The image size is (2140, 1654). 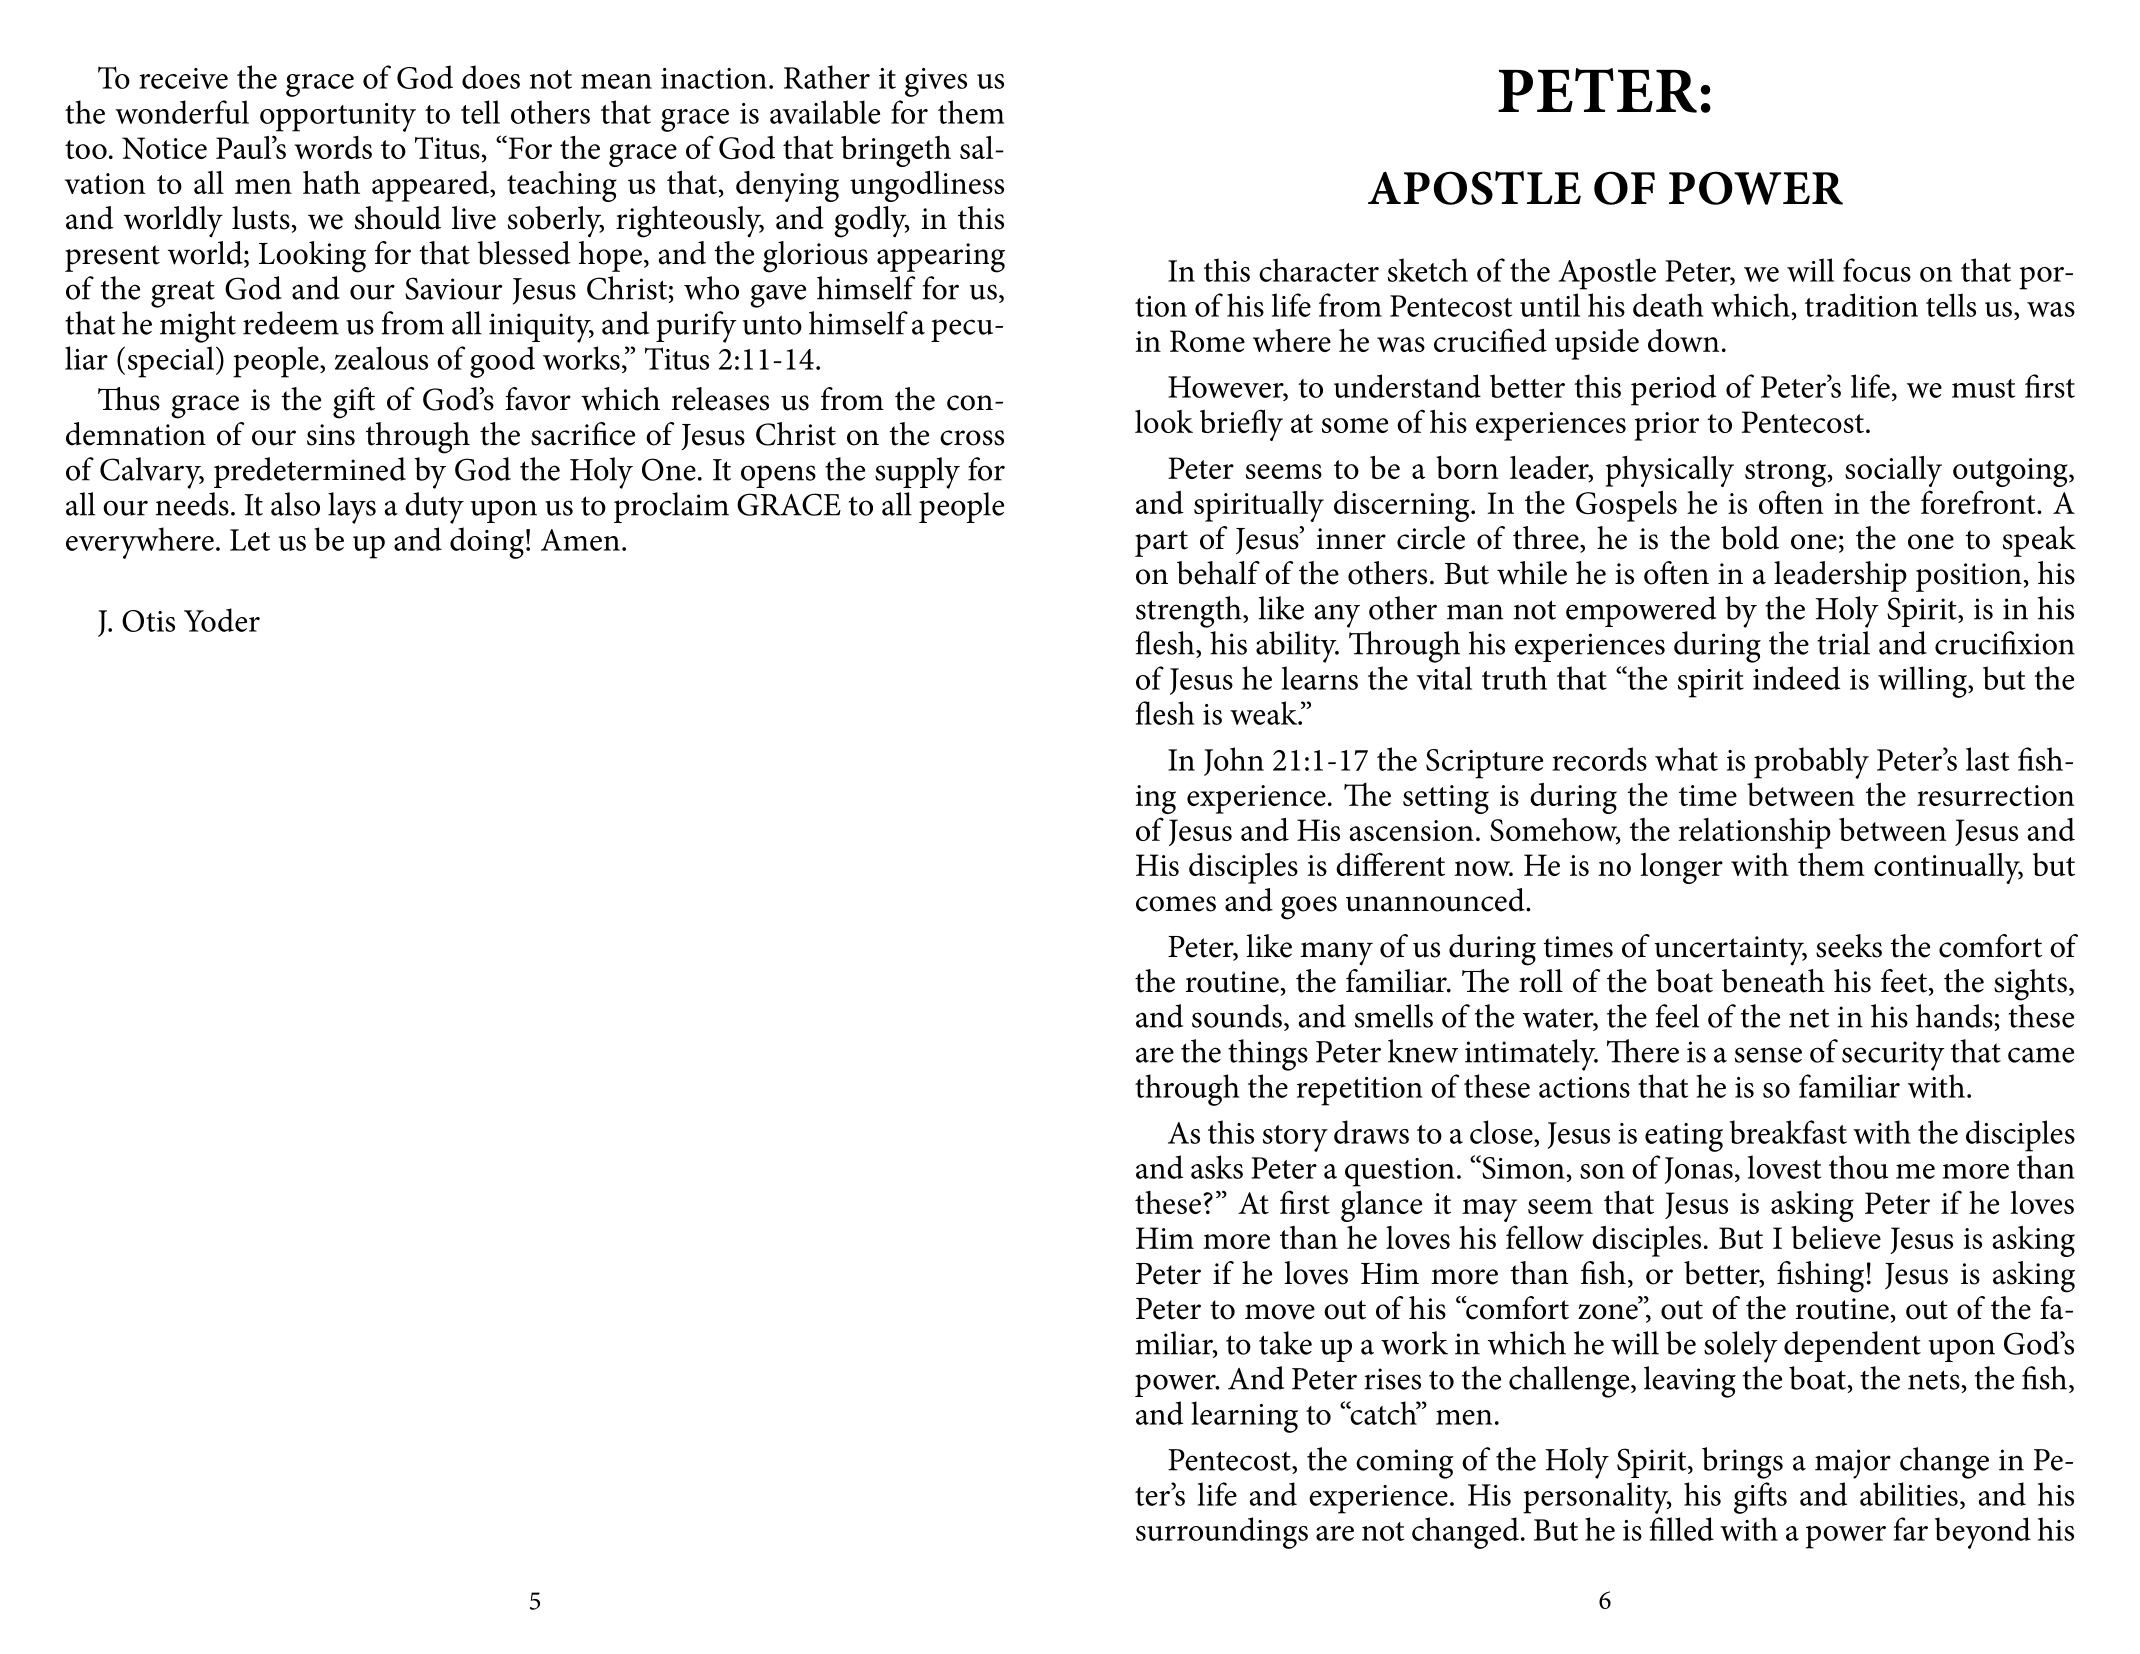 What do you see at coordinates (1811, 763) in the document?
I see `probably` at bounding box center [1811, 763].
